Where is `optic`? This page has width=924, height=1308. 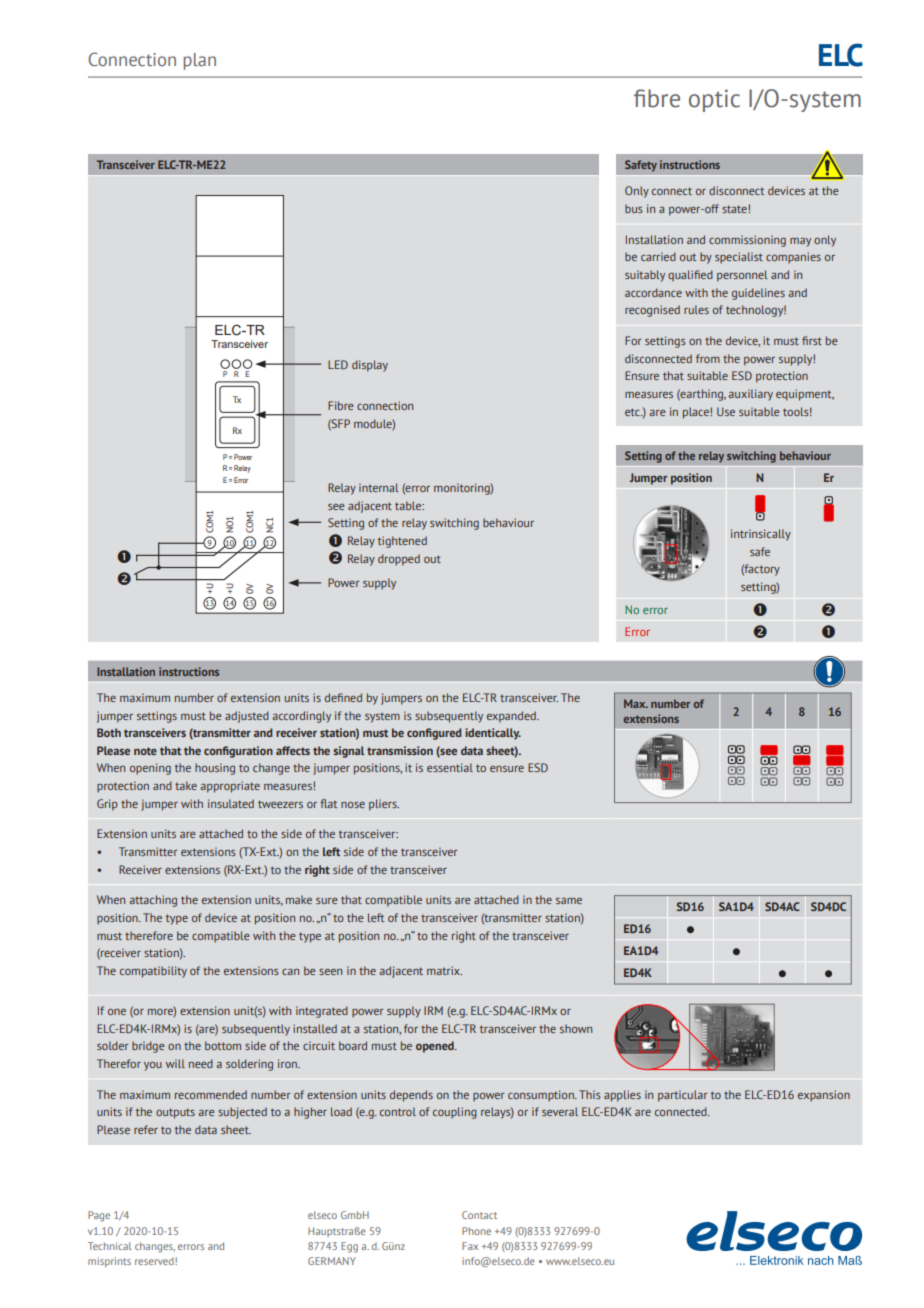 optic is located at coordinates (714, 100).
